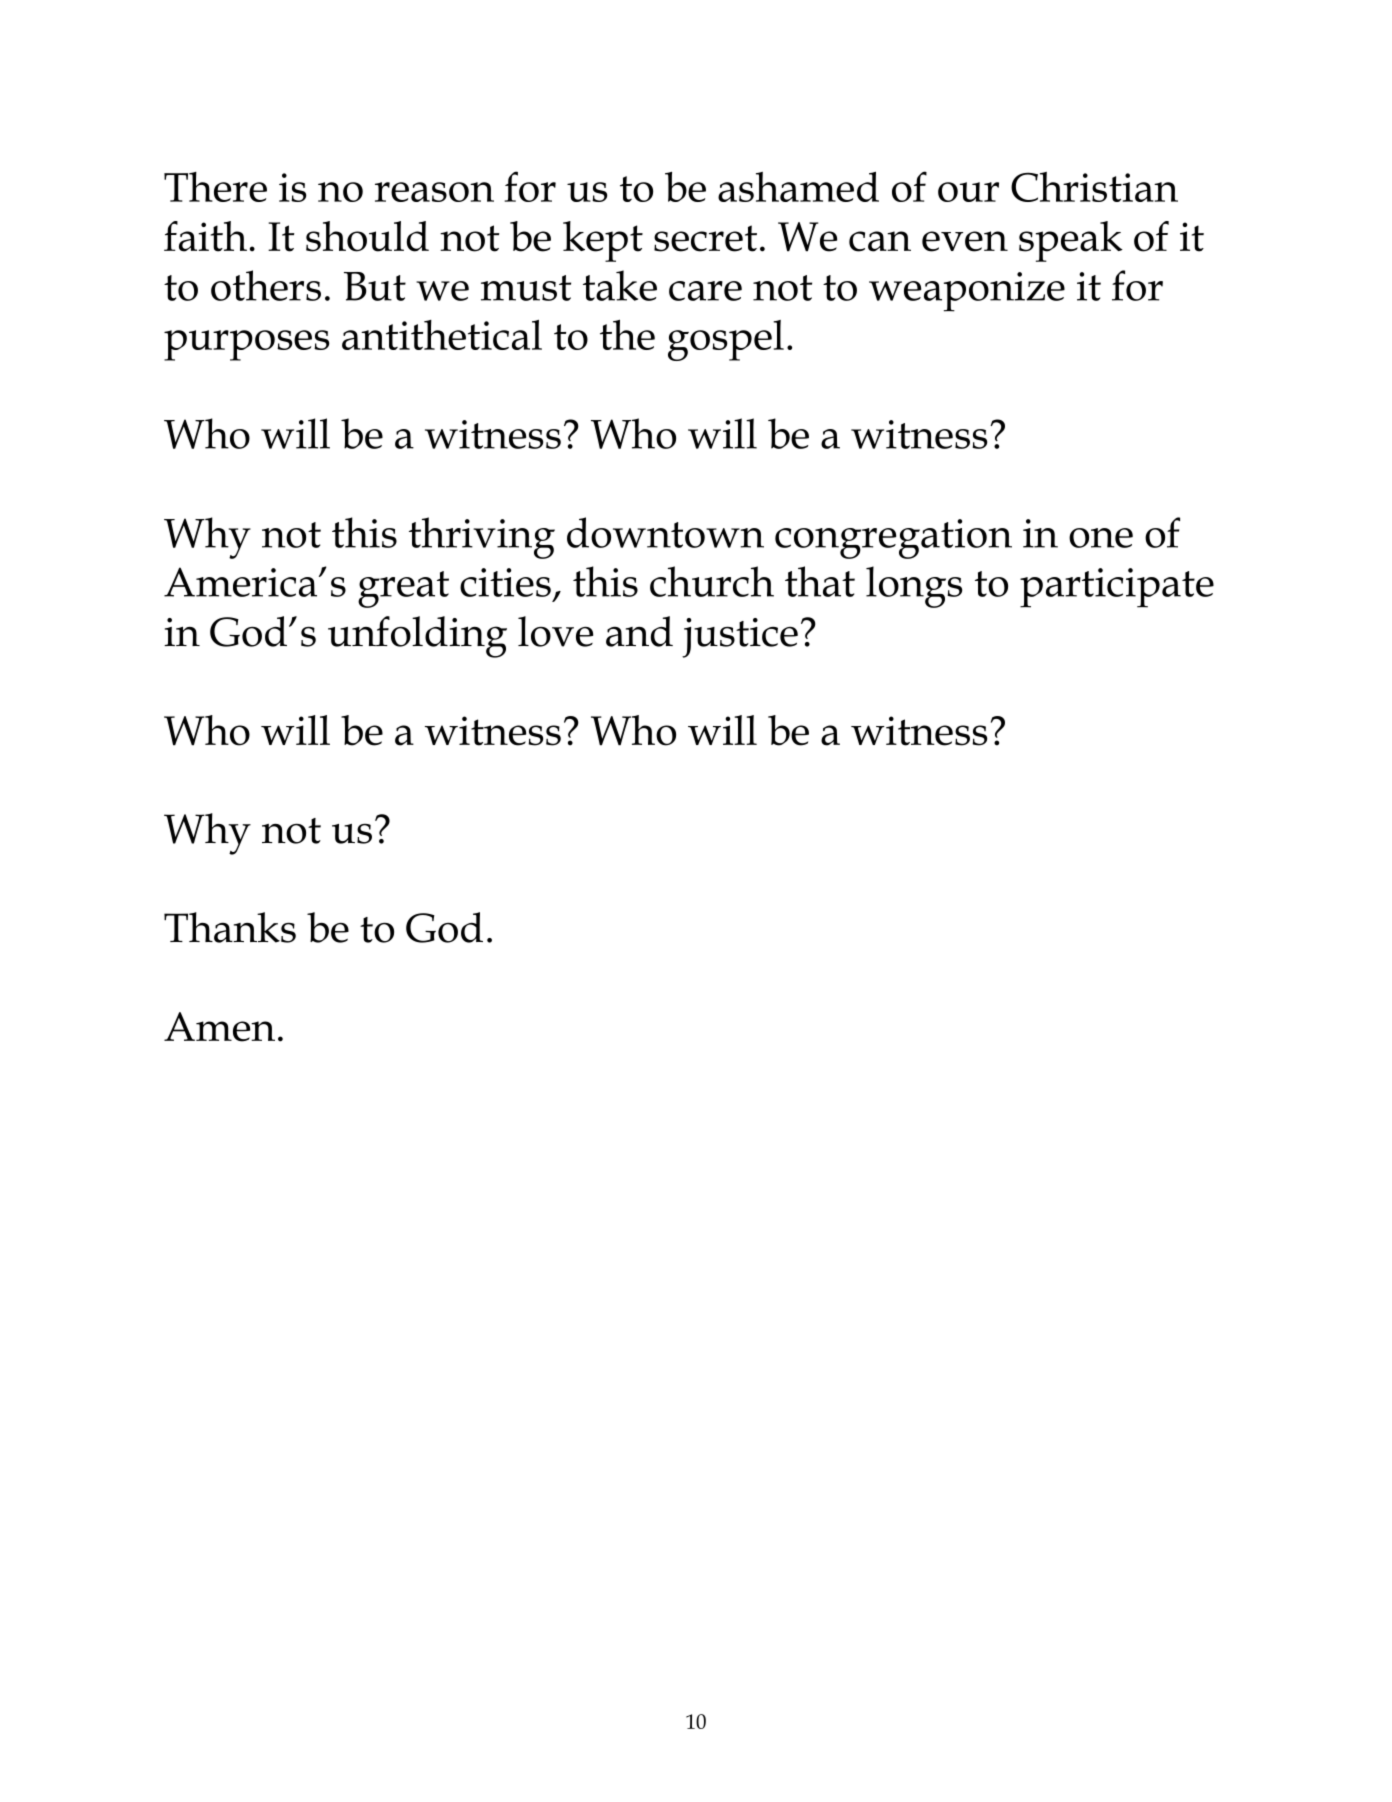  Describe the element at coordinates (705, 238) in the screenshot. I see `secret` at that location.
